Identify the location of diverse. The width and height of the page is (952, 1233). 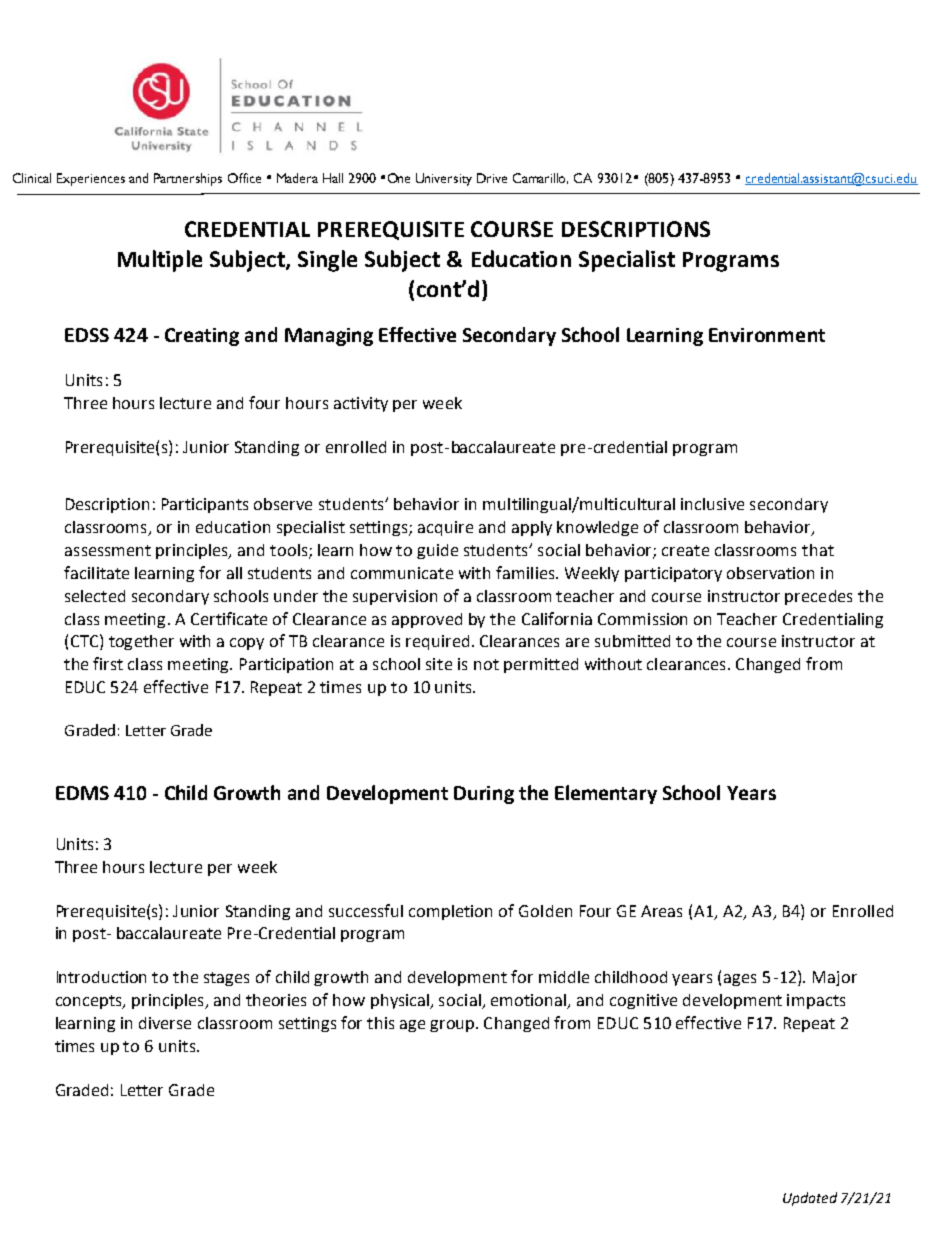
(165, 1023).
